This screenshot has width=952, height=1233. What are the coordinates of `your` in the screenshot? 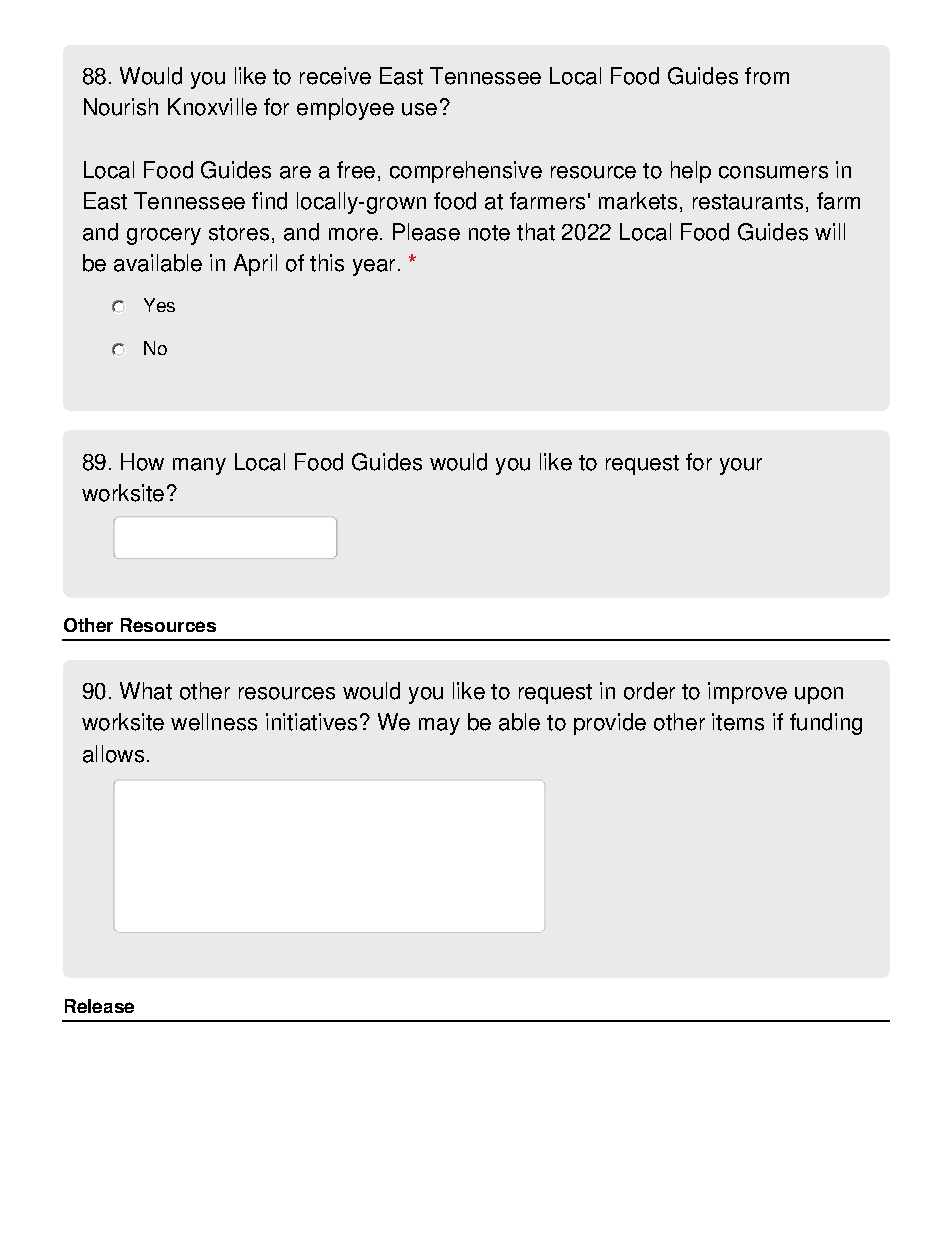 It's located at (741, 466).
